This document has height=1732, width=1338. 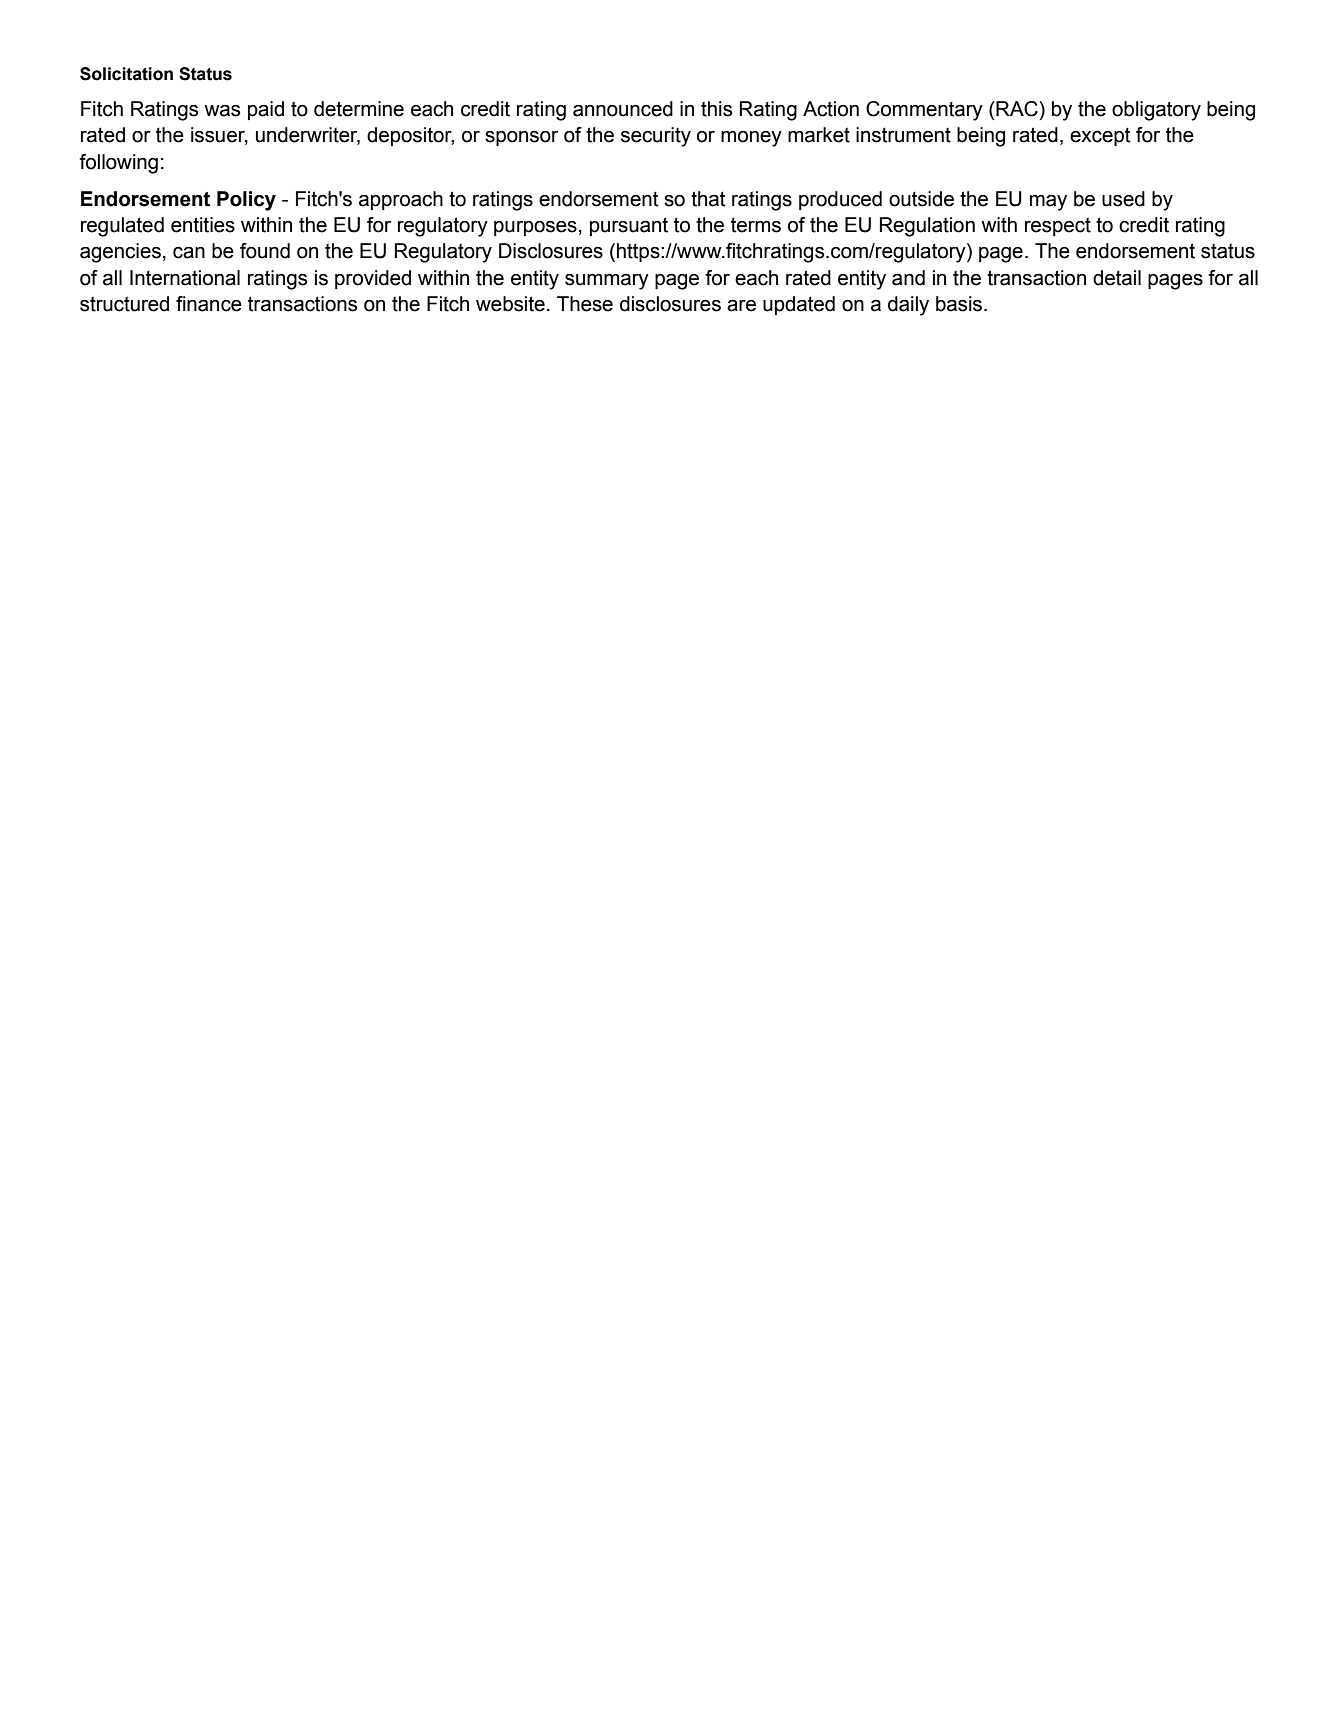 I want to click on Policy, so click(x=246, y=201).
